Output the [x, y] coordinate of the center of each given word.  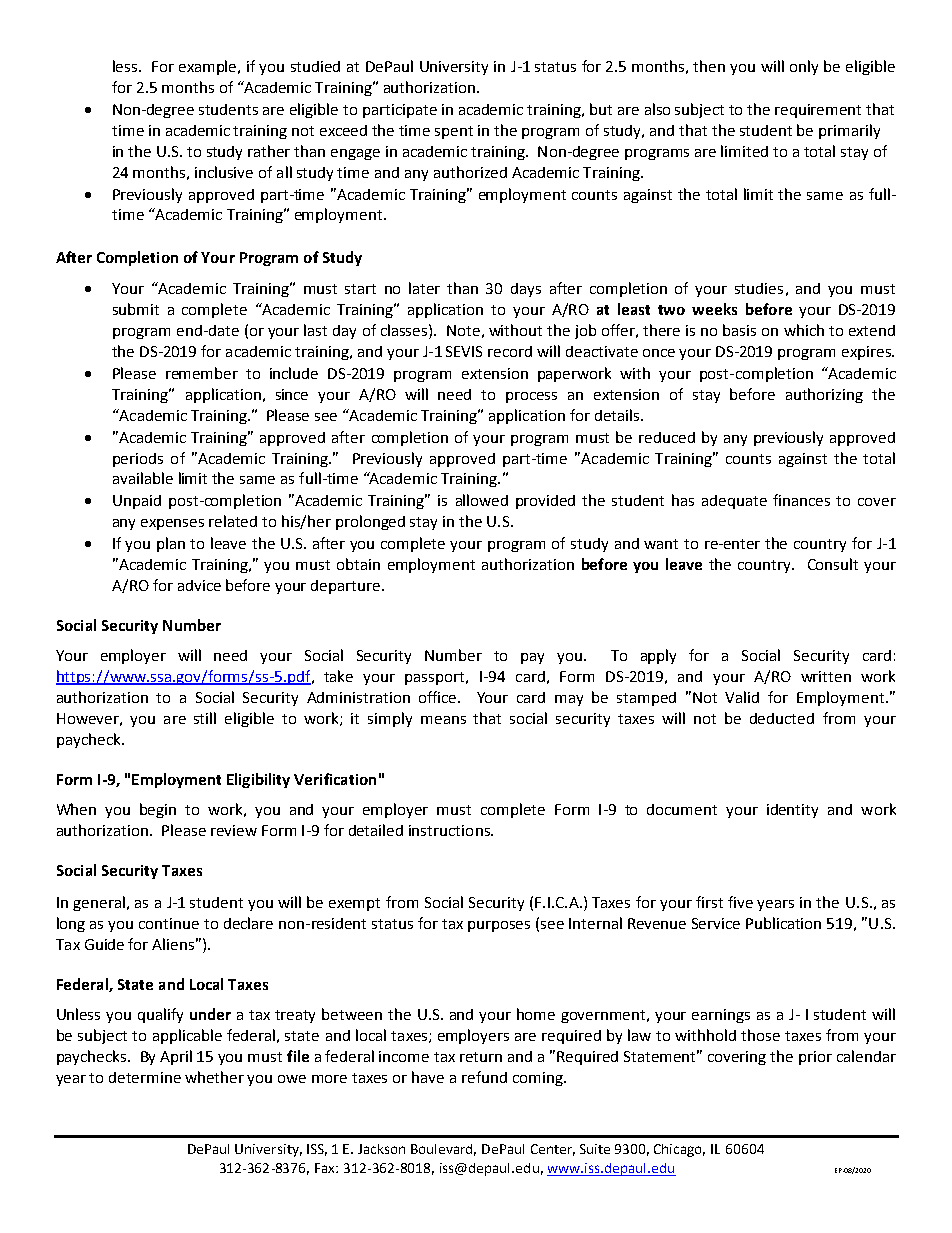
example [209, 67]
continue [169, 923]
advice [199, 585]
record [510, 351]
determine [145, 1077]
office [439, 697]
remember [202, 373]
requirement [818, 111]
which [804, 330]
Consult [833, 564]
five [740, 902]
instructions [450, 830]
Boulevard [443, 1150]
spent [454, 132]
